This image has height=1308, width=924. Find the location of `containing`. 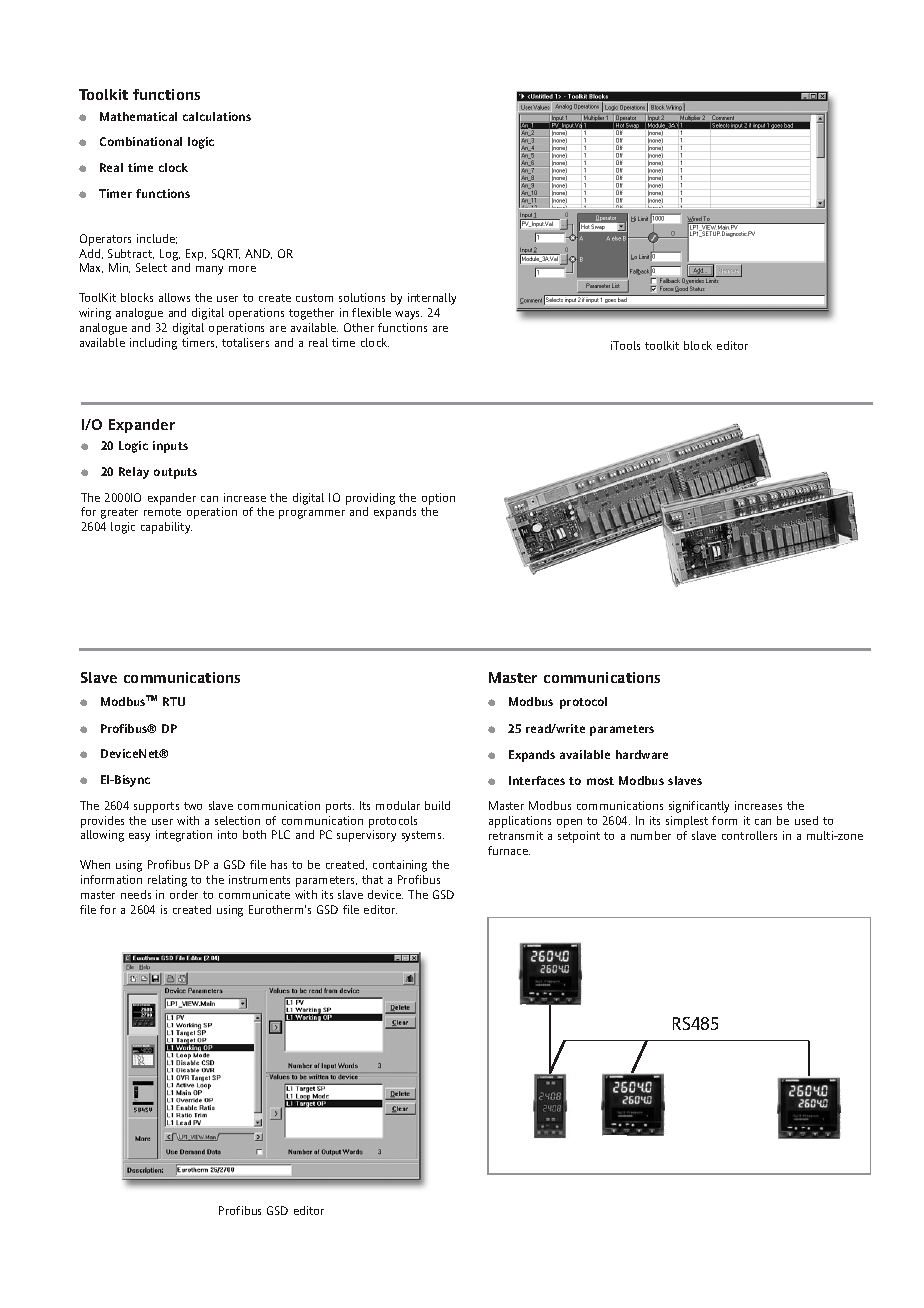

containing is located at coordinates (400, 866).
